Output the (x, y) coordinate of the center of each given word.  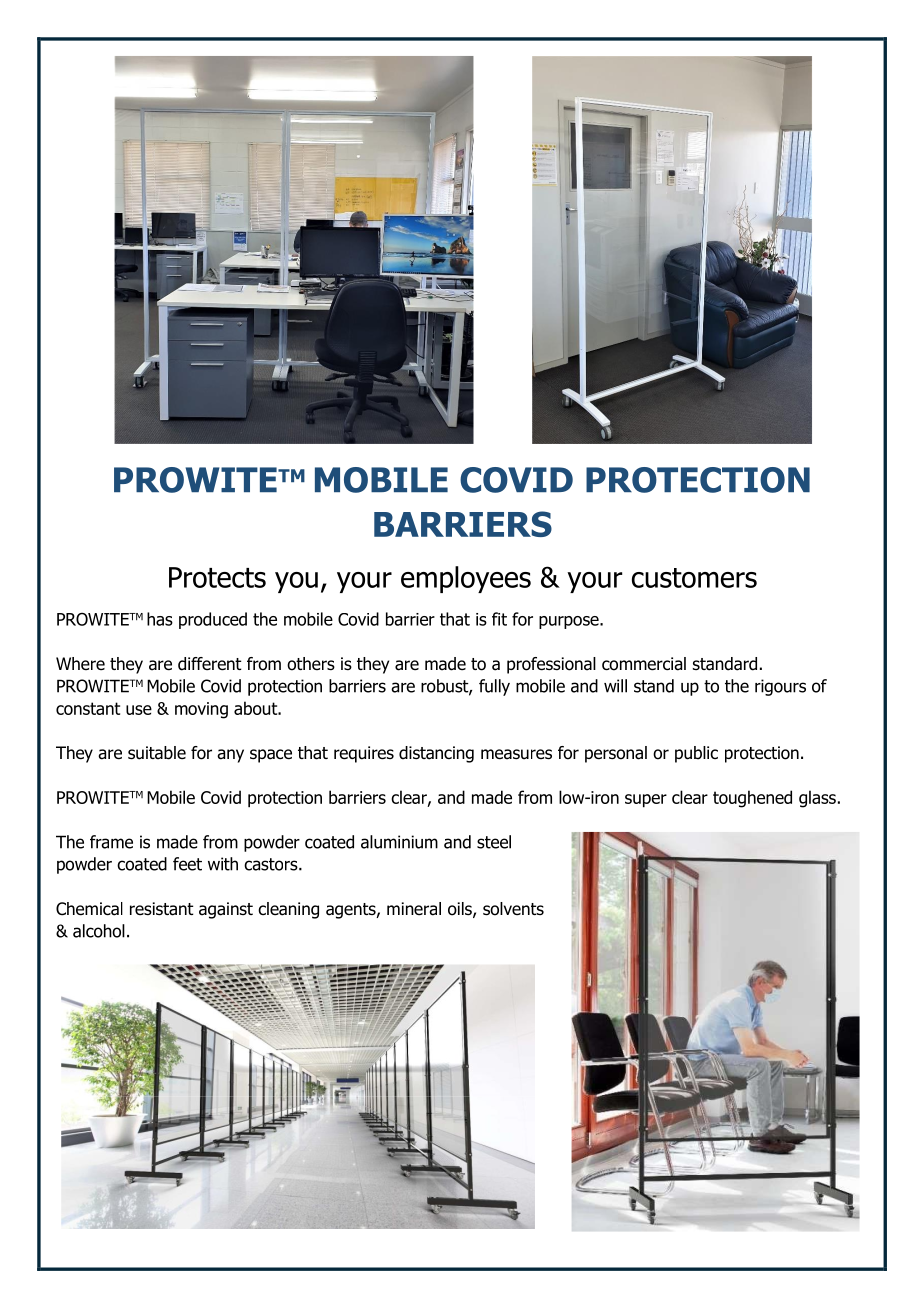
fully (494, 687)
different (210, 664)
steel (494, 842)
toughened (752, 799)
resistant (162, 909)
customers (694, 578)
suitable (157, 753)
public (696, 754)
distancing (436, 754)
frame (111, 842)
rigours (780, 687)
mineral (414, 909)
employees (466, 579)
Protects (217, 577)
